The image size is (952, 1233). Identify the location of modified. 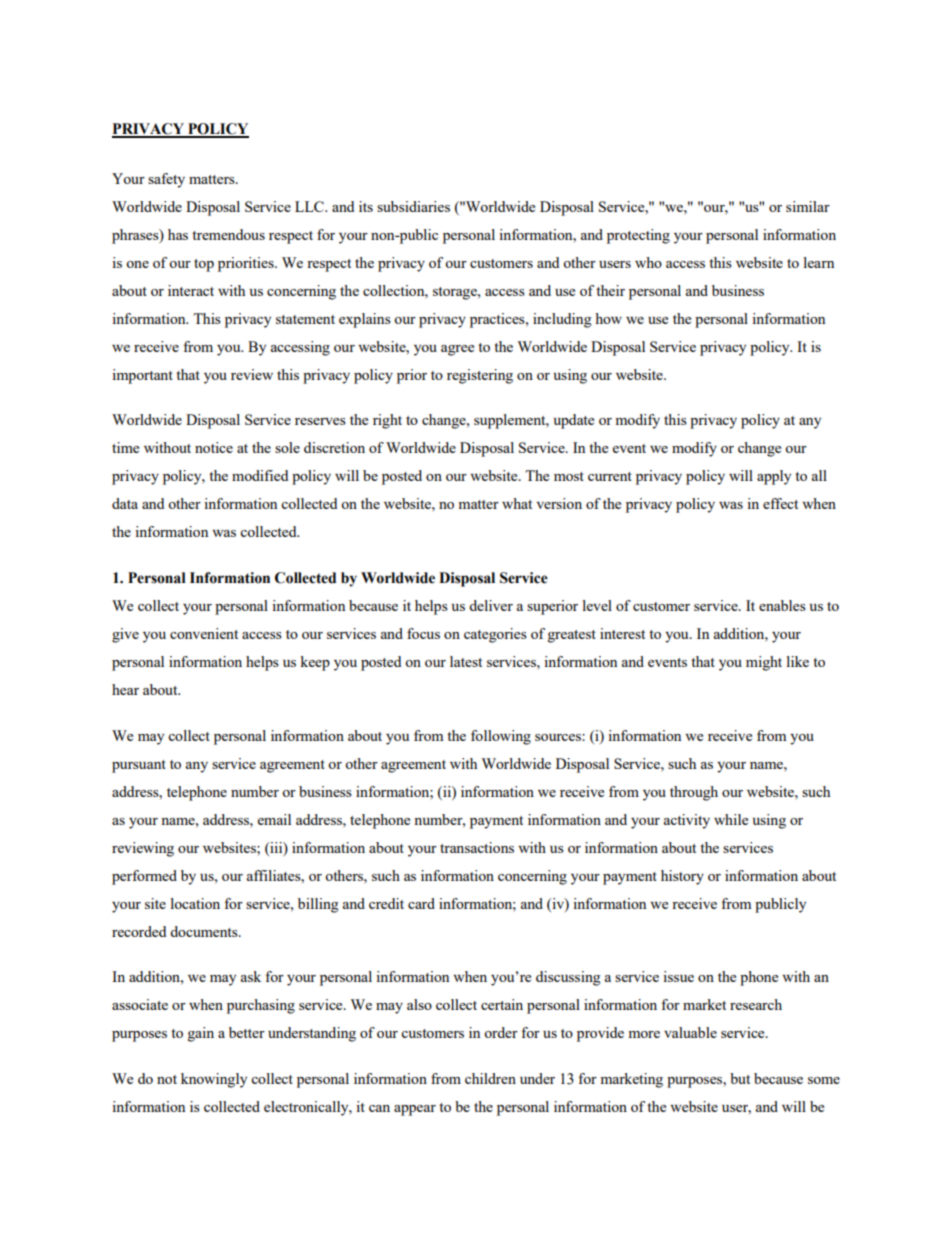
(260, 475).
